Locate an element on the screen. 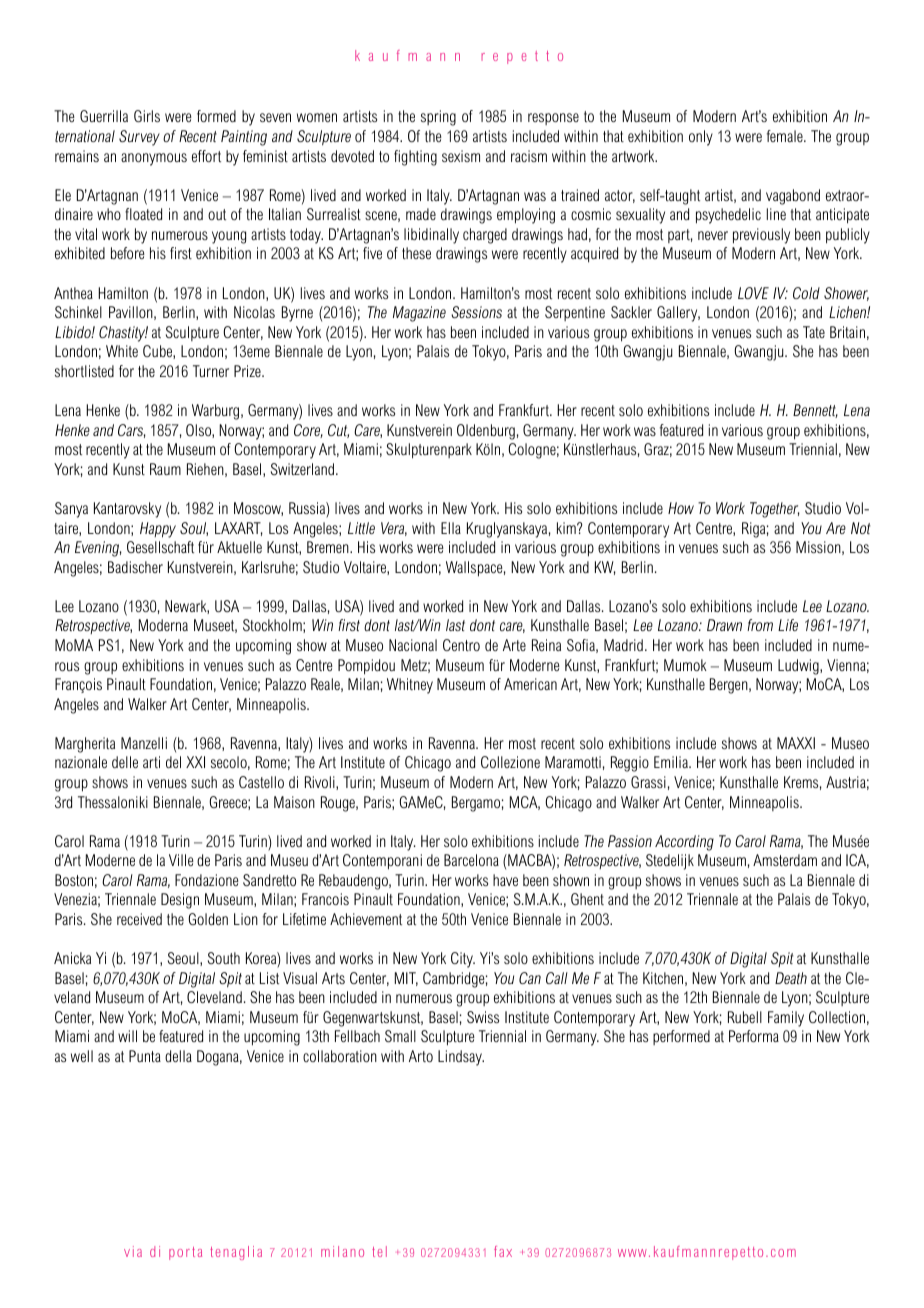 The height and width of the screenshot is (1308, 924). delle is located at coordinates (125, 762).
